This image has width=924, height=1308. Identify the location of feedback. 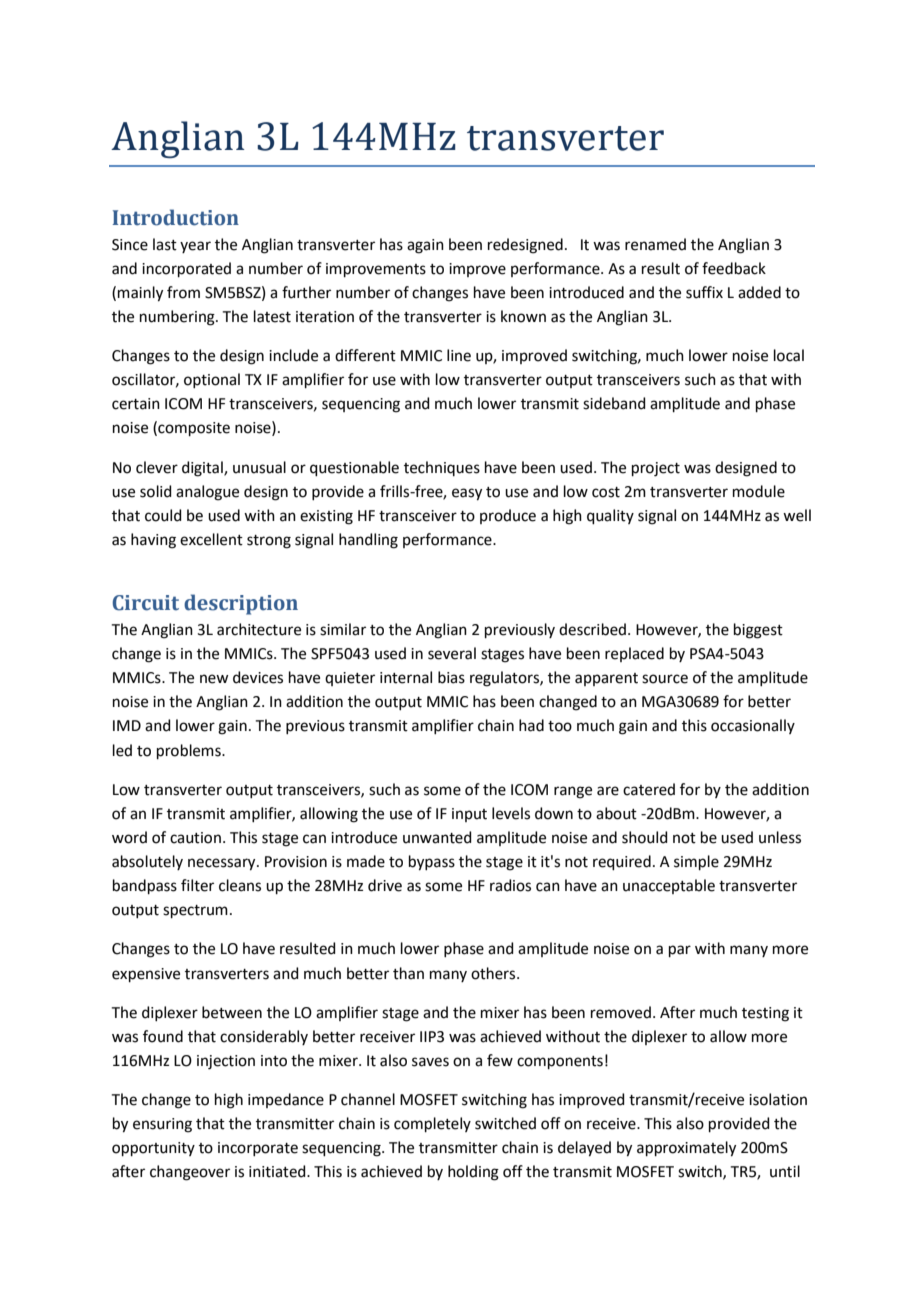
(734, 268).
